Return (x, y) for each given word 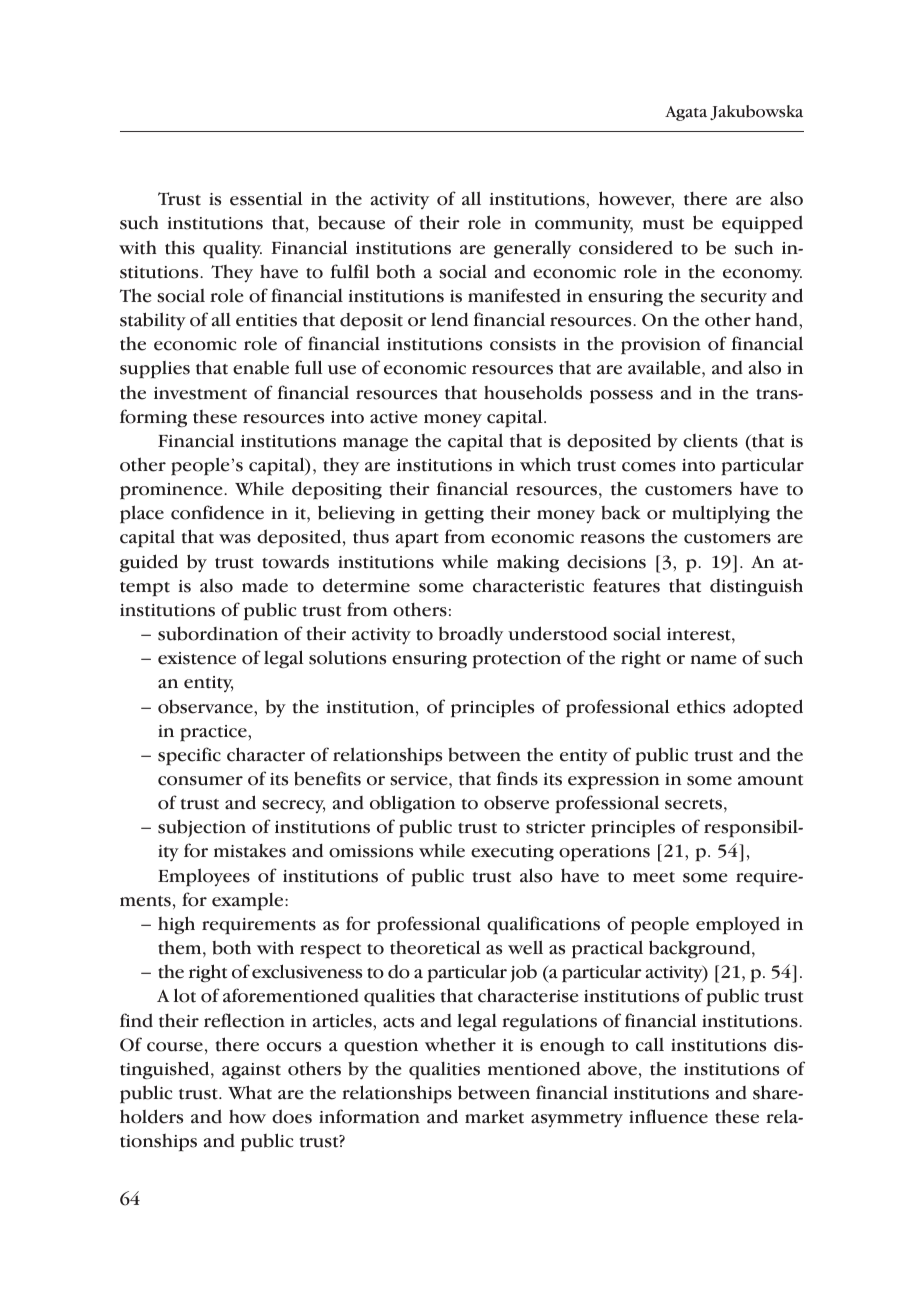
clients (710, 441)
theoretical (435, 947)
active (394, 417)
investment (200, 393)
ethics (701, 707)
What (250, 1092)
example (249, 902)
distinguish (756, 587)
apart (417, 540)
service (420, 779)
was (235, 539)
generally (532, 249)
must (663, 224)
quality (232, 250)
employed (738, 925)
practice (214, 733)
